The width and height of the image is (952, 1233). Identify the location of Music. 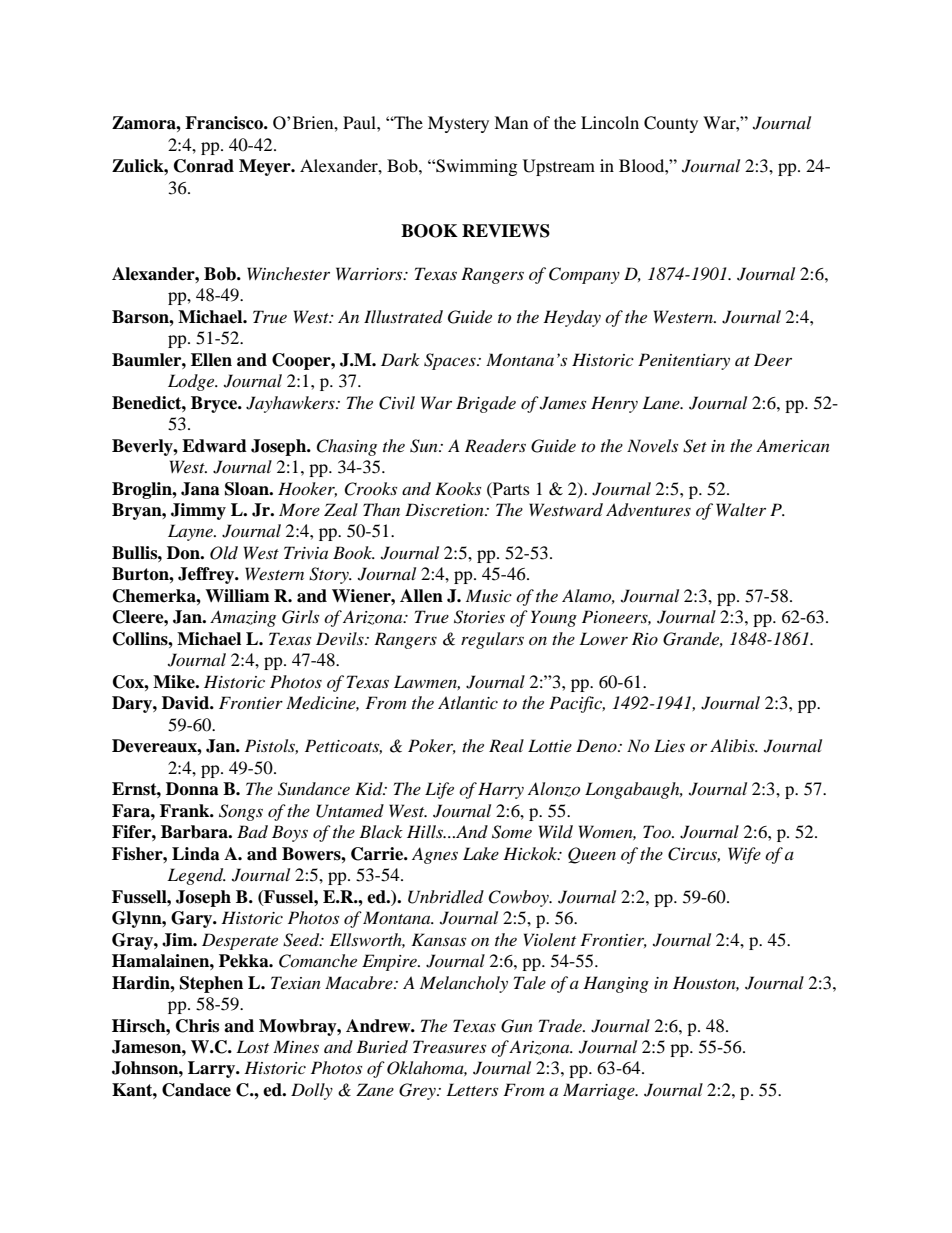
(489, 595).
